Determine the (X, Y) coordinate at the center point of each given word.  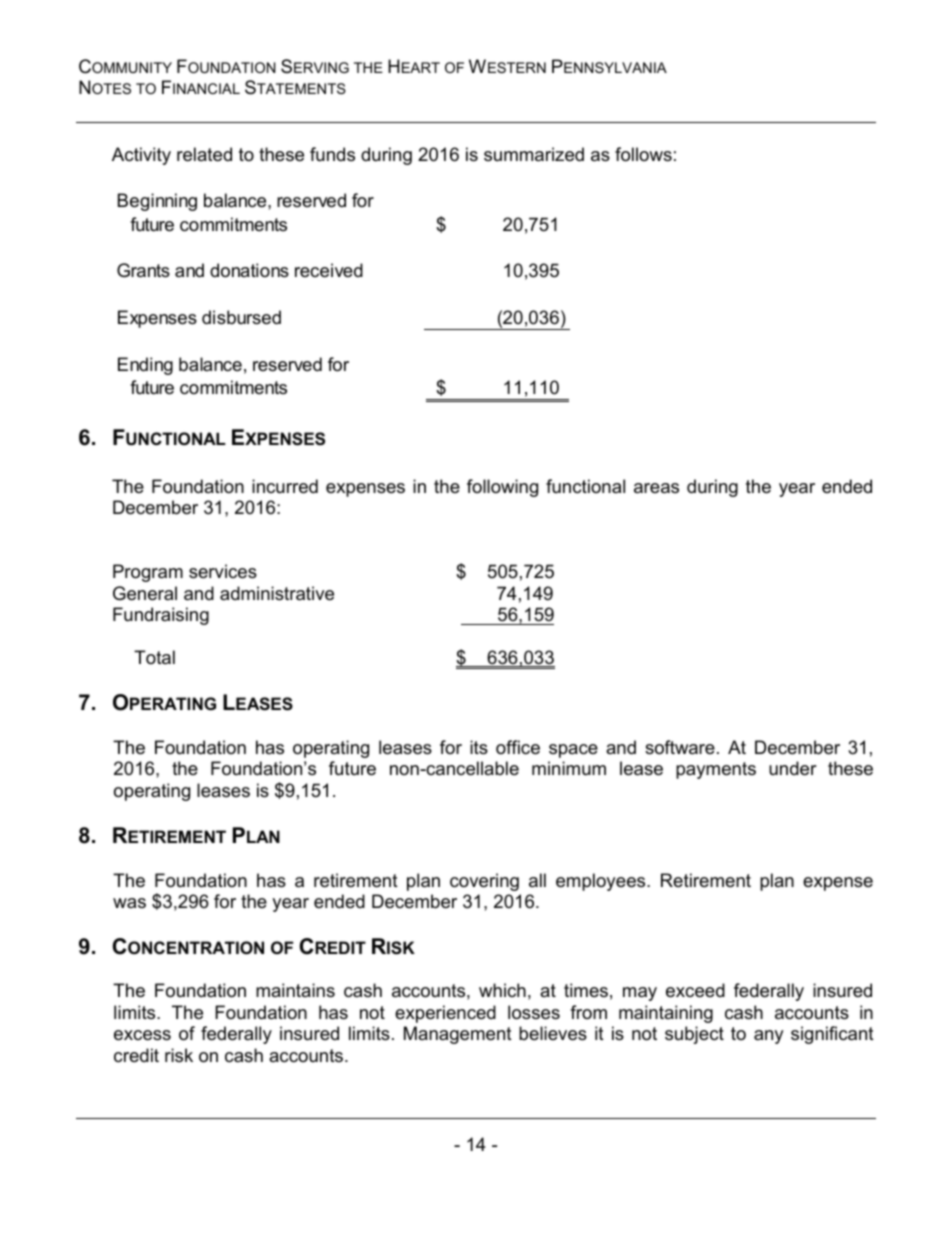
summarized (534, 154)
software (680, 747)
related (204, 154)
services (223, 571)
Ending (145, 366)
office (518, 747)
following (502, 488)
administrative (277, 593)
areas (656, 488)
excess (142, 1035)
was (129, 903)
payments (716, 770)
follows (643, 154)
